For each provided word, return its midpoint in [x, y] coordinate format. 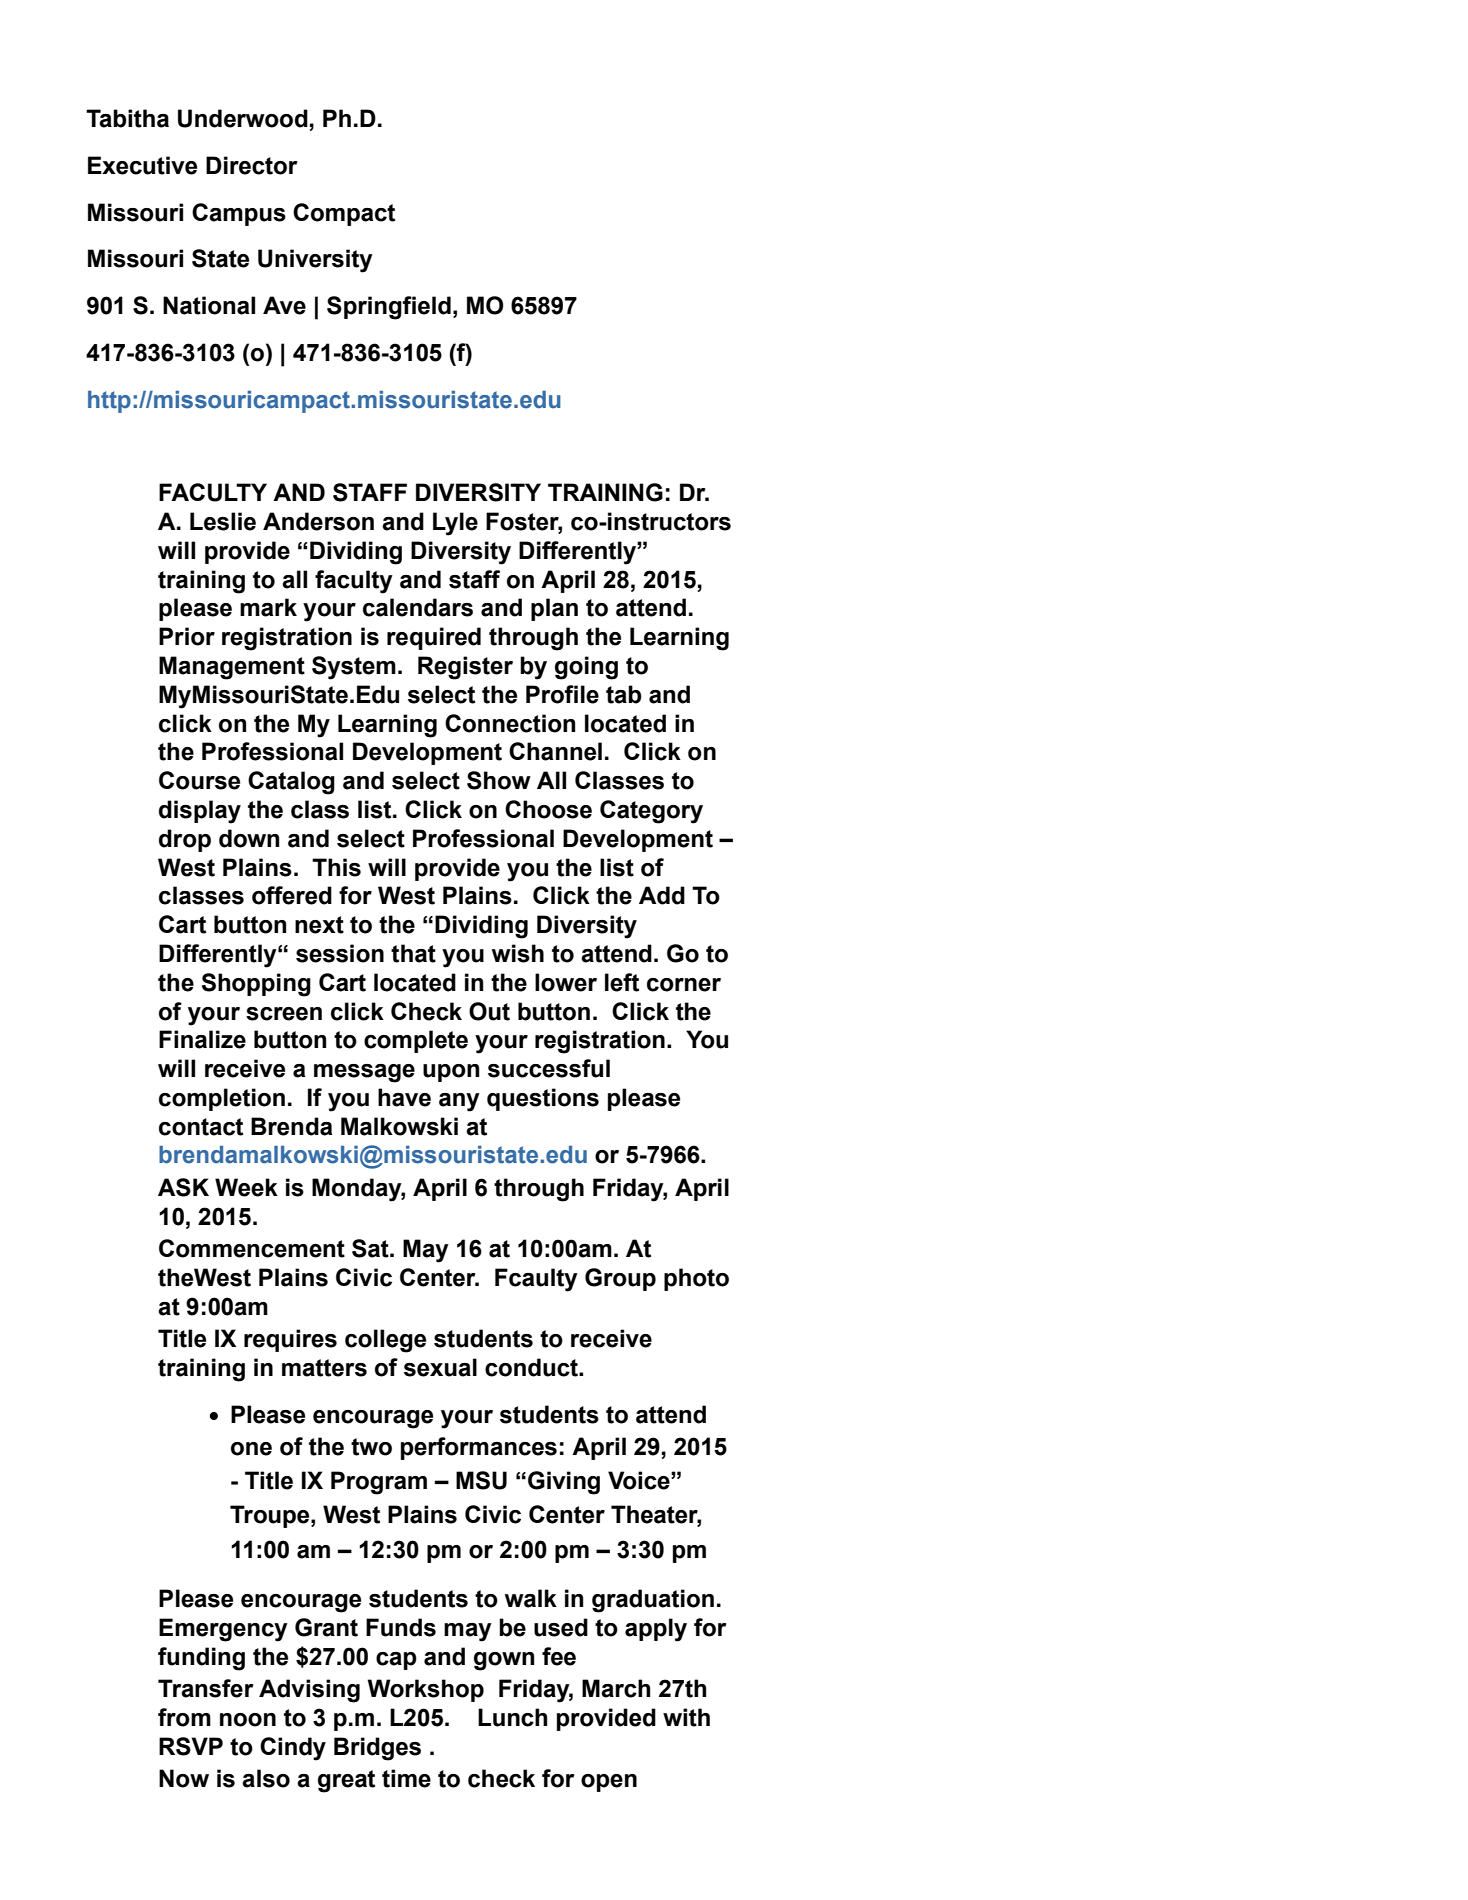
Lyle [455, 524]
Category [651, 812]
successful [549, 1068]
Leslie [223, 521]
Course [199, 780]
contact [201, 1127]
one [251, 1449]
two [371, 1447]
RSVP [191, 1746]
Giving [564, 1483]
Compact [344, 214]
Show [499, 780]
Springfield [389, 308]
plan [554, 609]
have [404, 1097]
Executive [142, 165]
